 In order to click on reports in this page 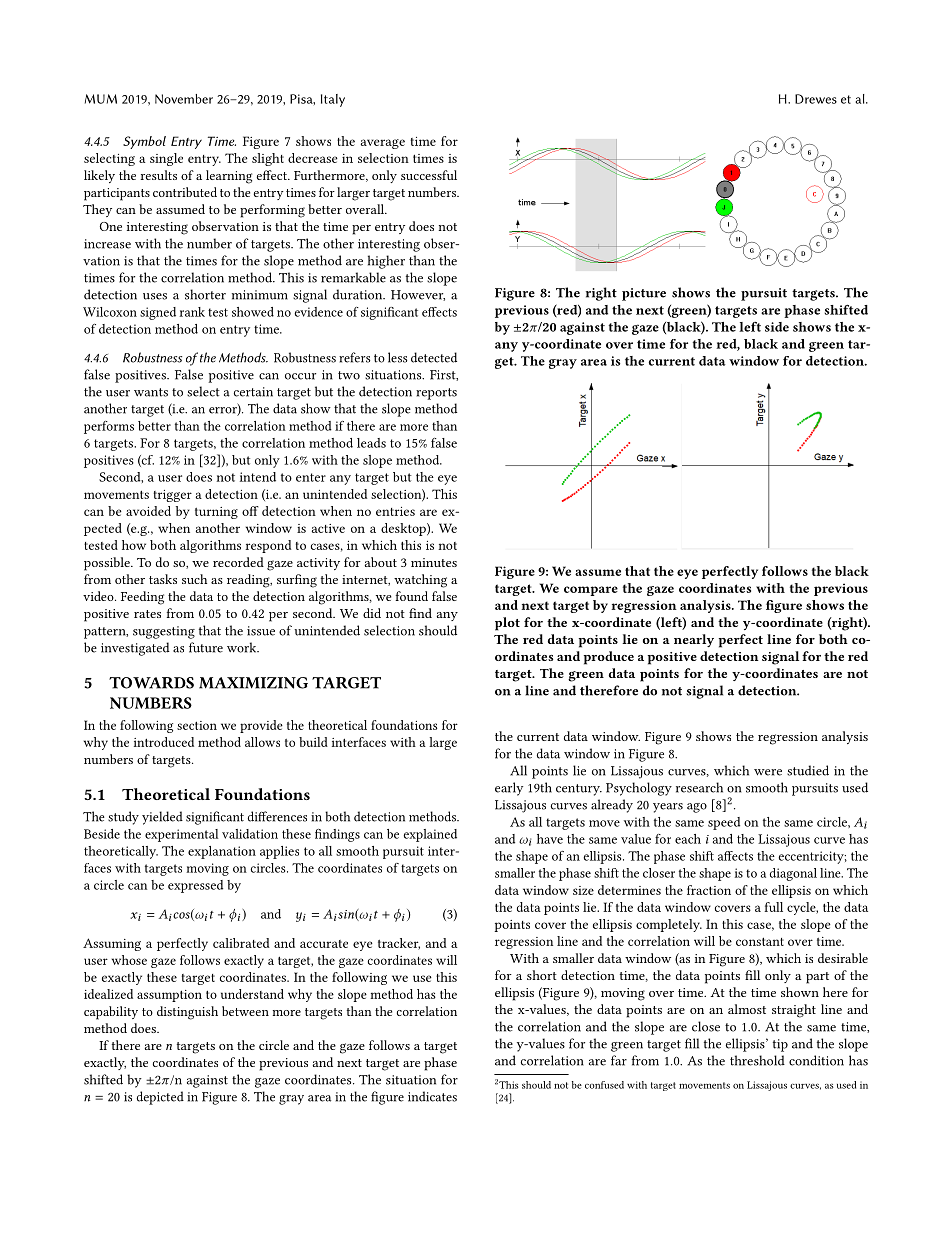, I will do `click(436, 394)`.
